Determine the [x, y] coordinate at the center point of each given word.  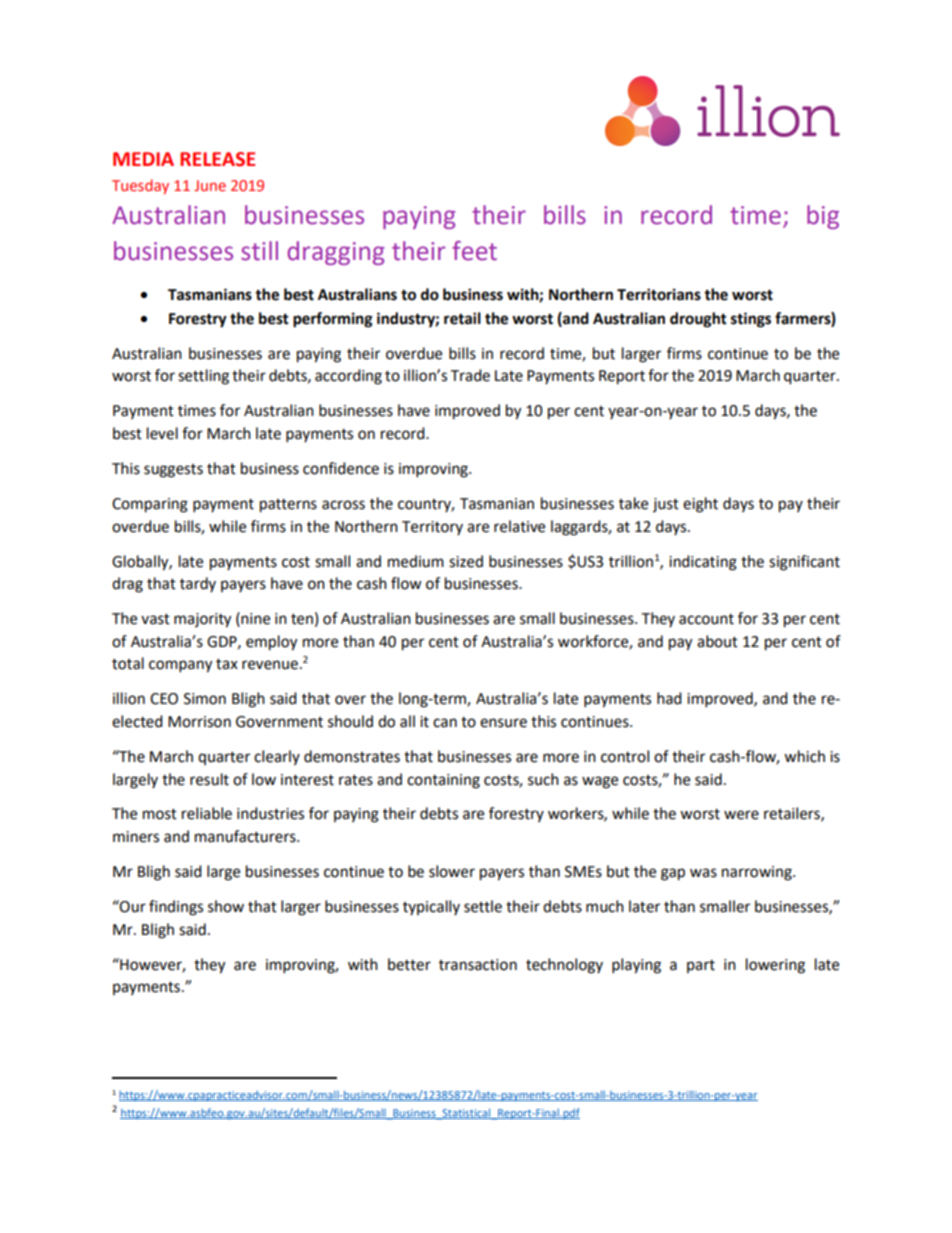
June [210, 185]
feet [474, 251]
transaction [478, 965]
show [226, 906]
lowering [775, 966]
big [823, 217]
